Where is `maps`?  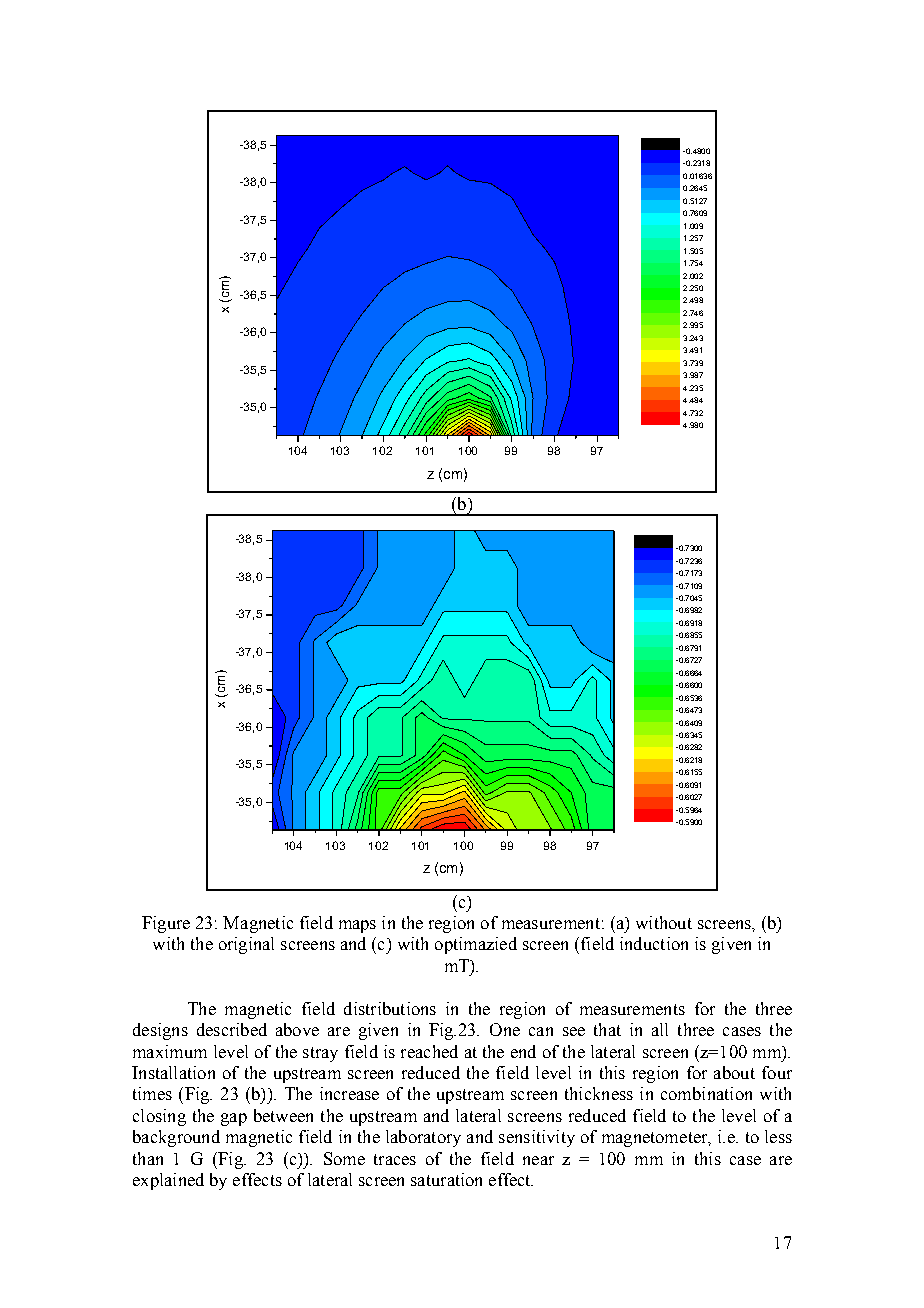 maps is located at coordinates (357, 926).
